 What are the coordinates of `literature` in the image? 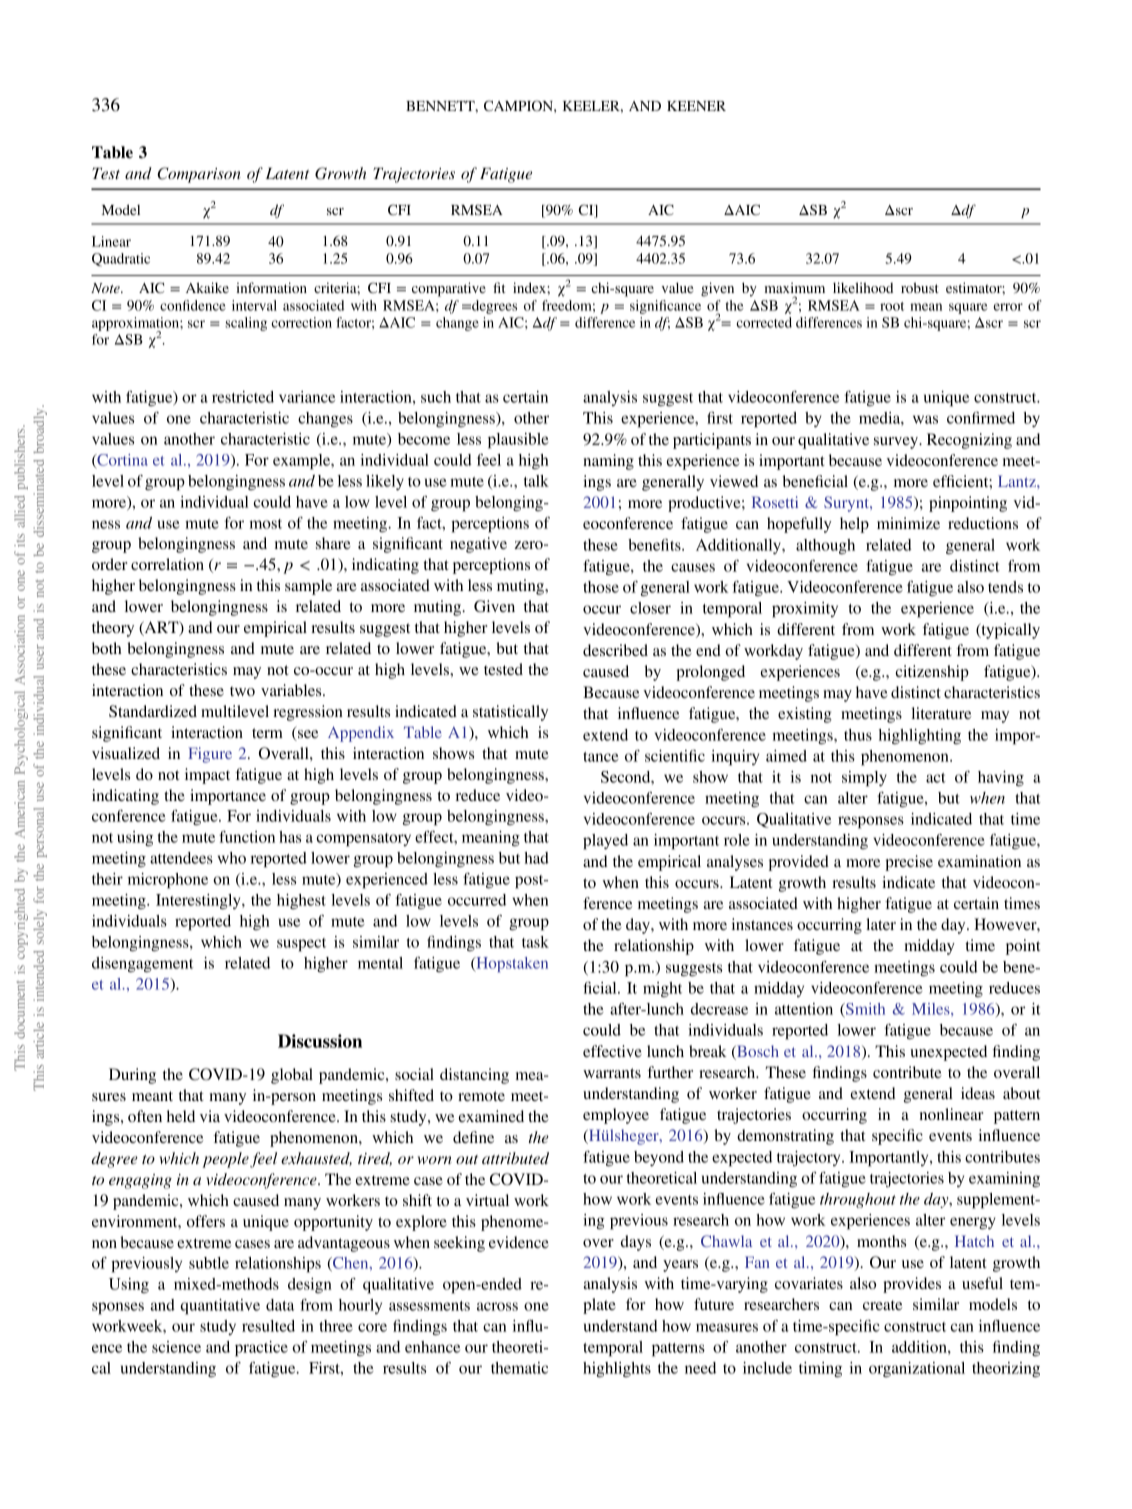 It's located at (941, 713).
